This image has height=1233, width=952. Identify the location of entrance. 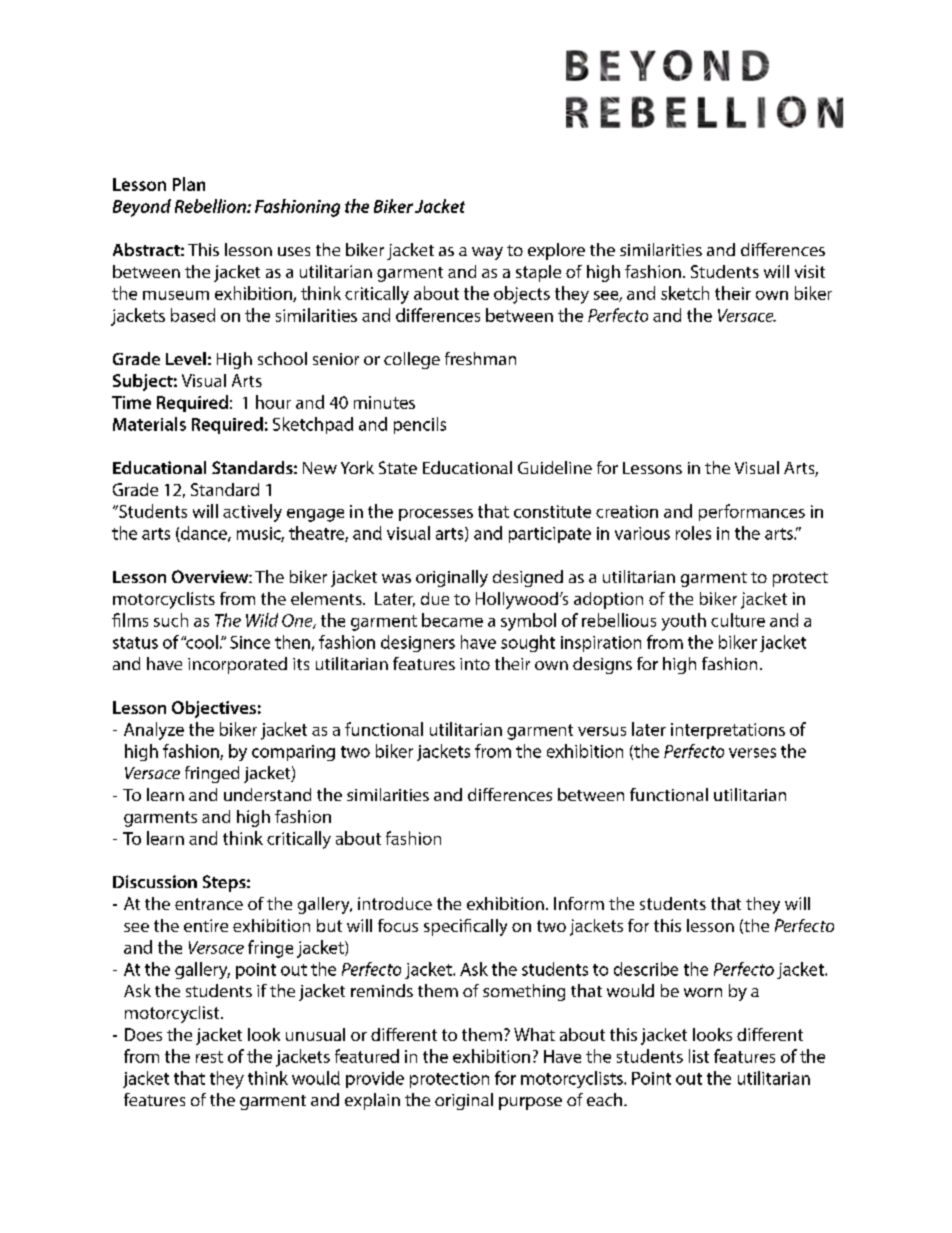
(209, 904).
